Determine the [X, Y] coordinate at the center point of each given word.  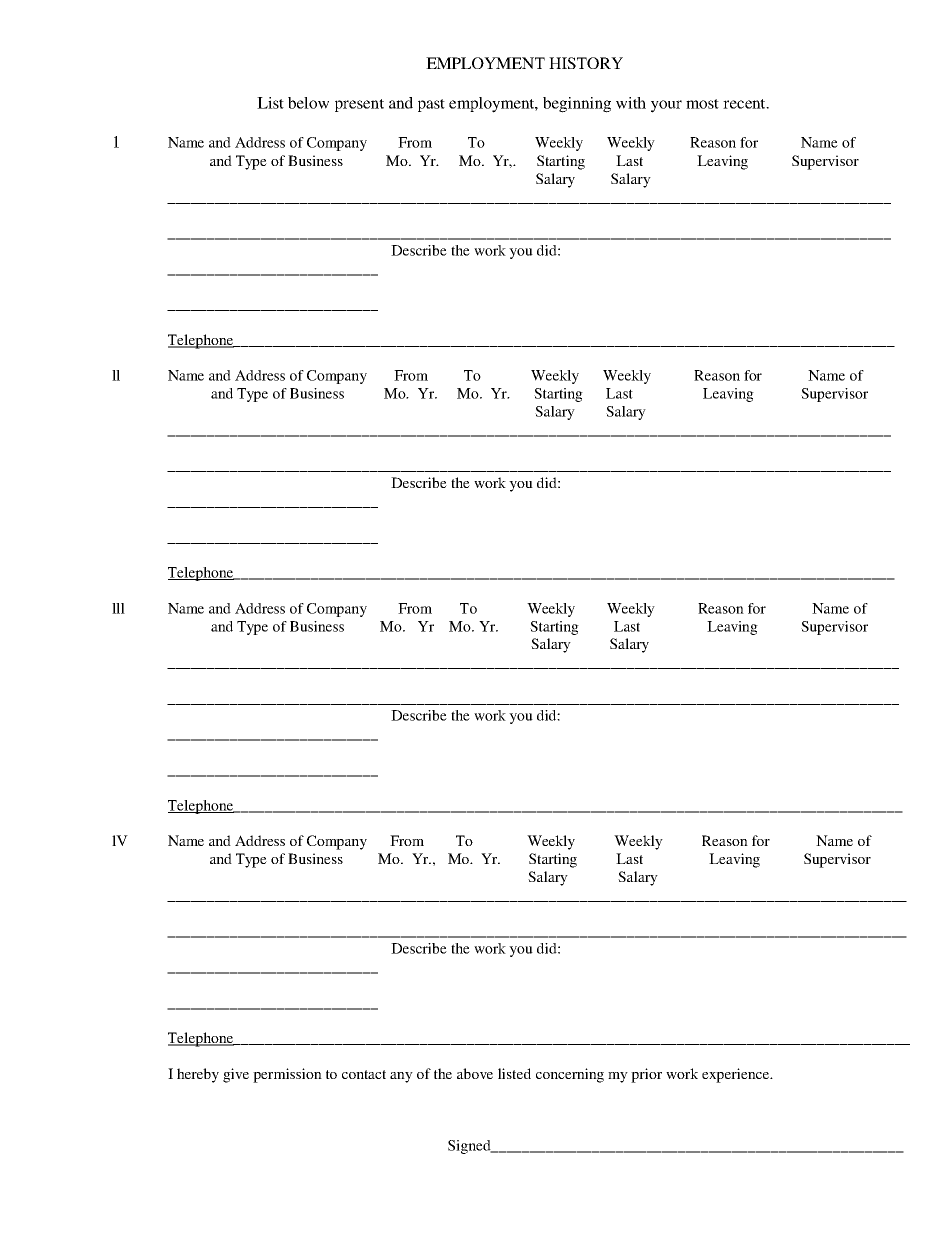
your [666, 106]
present [359, 105]
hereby [198, 1075]
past [431, 105]
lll [118, 608]
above [475, 1073]
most [702, 104]
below [308, 103]
